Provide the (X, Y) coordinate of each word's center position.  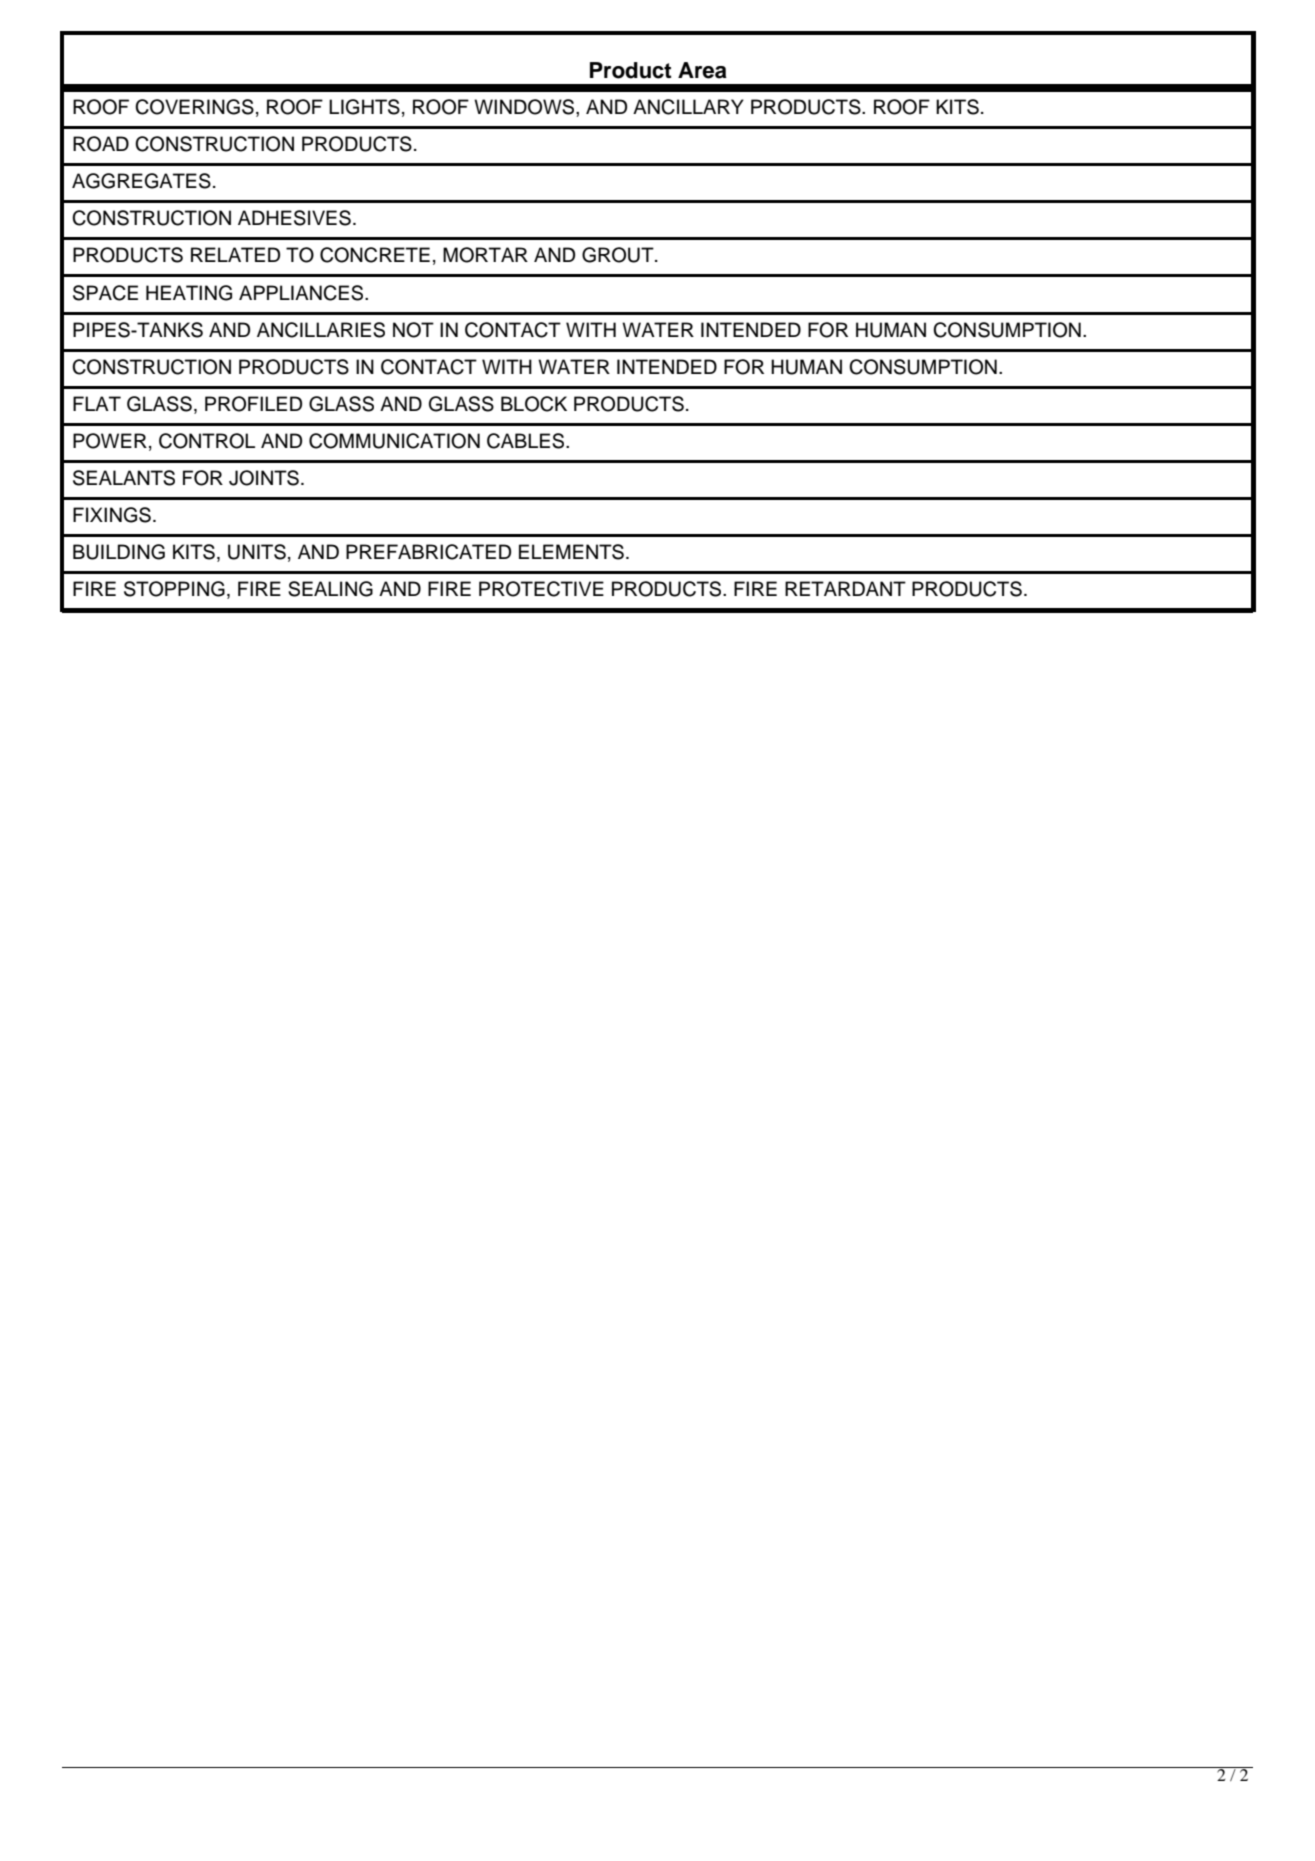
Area (702, 70)
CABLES (527, 441)
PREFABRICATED (428, 552)
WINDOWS (525, 107)
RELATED (235, 254)
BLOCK (534, 404)
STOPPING (174, 589)
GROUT (619, 255)
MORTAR (485, 255)
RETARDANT (845, 588)
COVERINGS (194, 107)
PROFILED (253, 404)
